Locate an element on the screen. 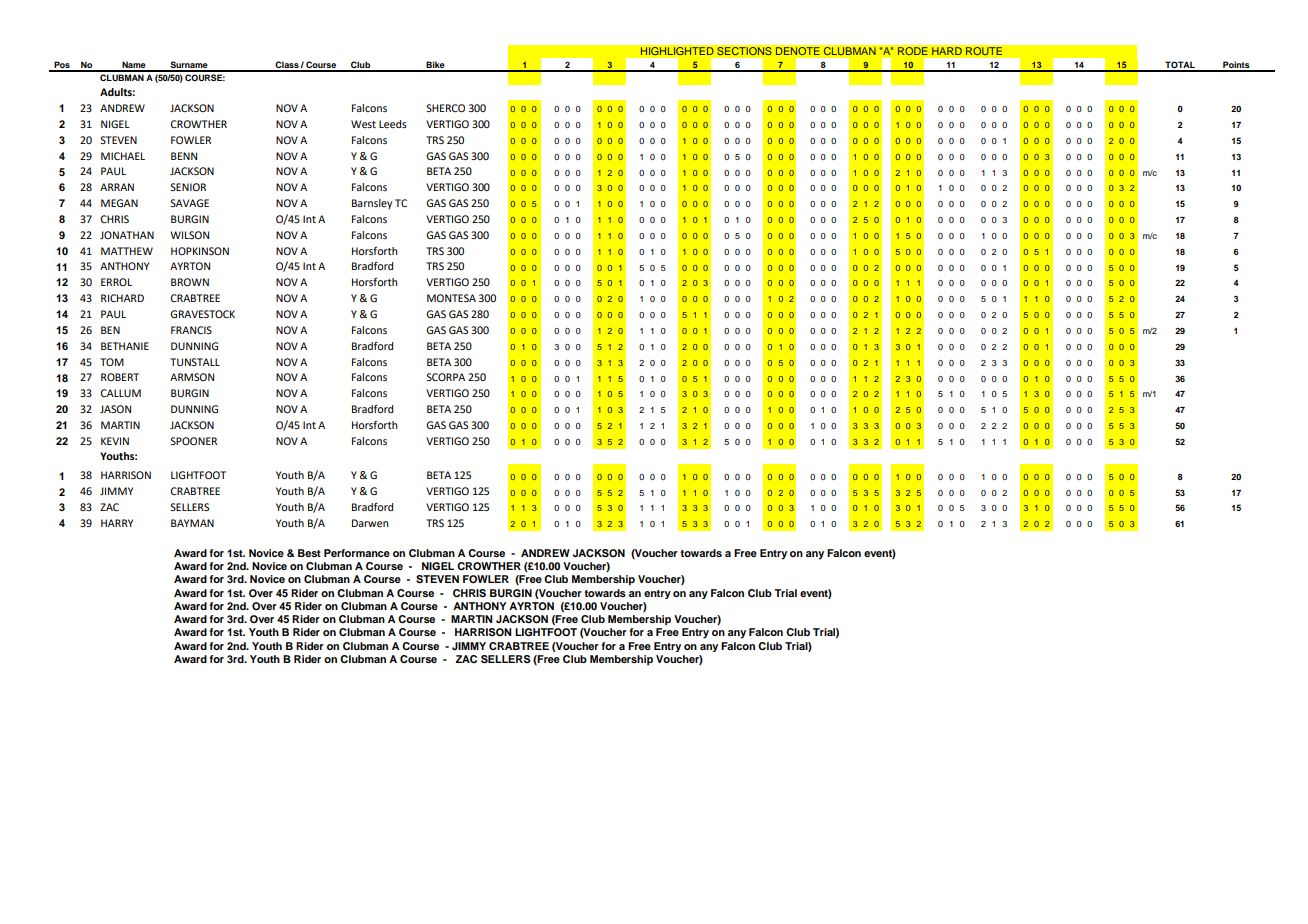 This screenshot has height=924, width=1308. Performance is located at coordinates (357, 553).
